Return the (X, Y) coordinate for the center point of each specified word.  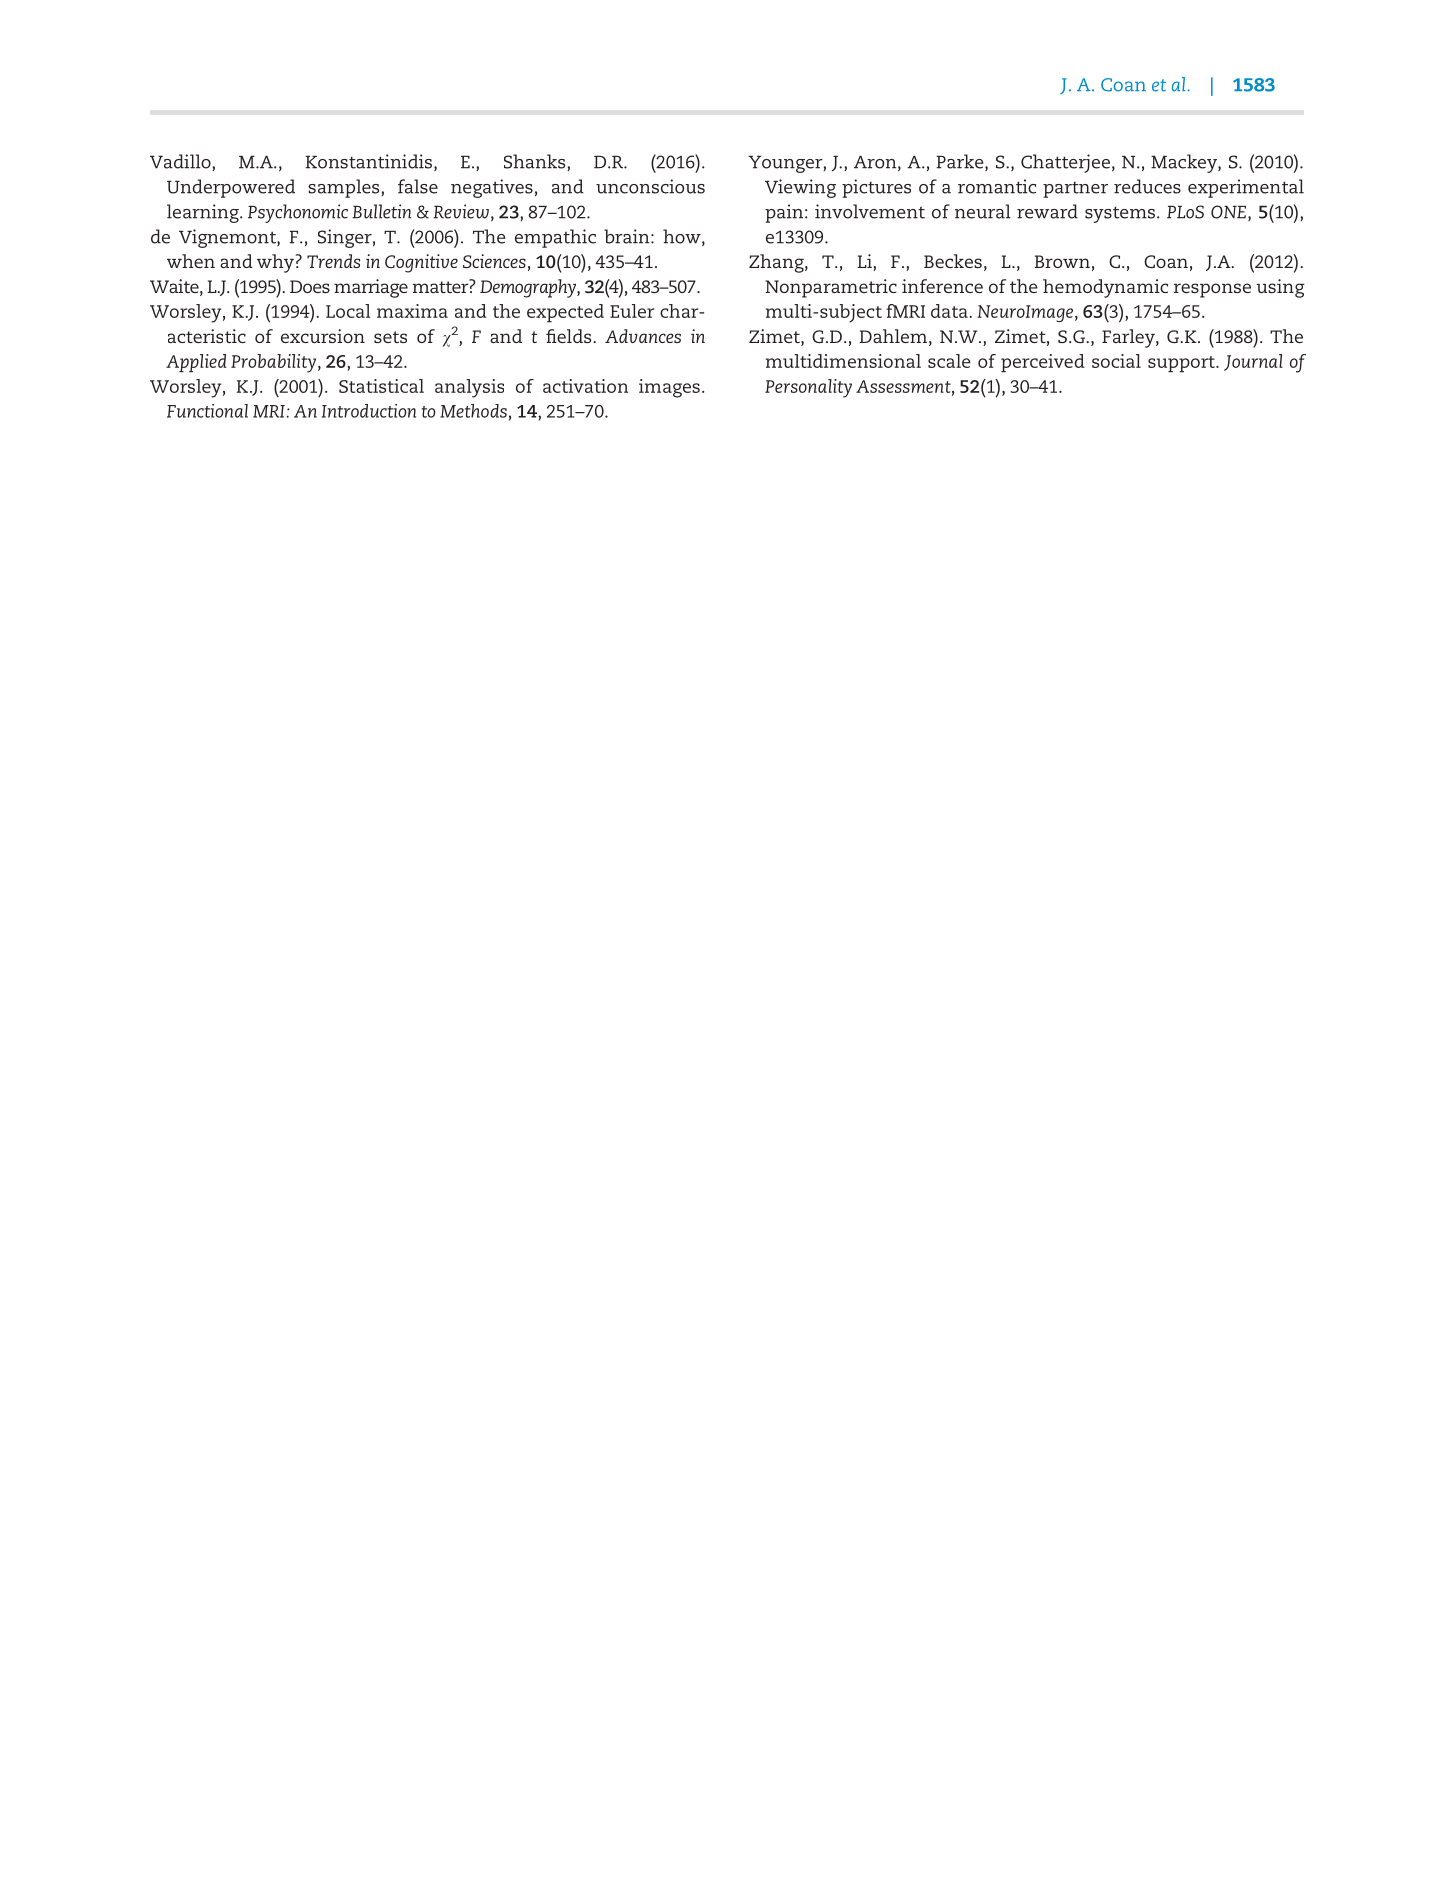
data (949, 311)
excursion (323, 336)
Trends (333, 261)
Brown (1062, 261)
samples (345, 188)
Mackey (1185, 163)
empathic (555, 238)
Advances (643, 336)
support (1182, 364)
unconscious (650, 186)
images (669, 388)
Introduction (369, 411)
